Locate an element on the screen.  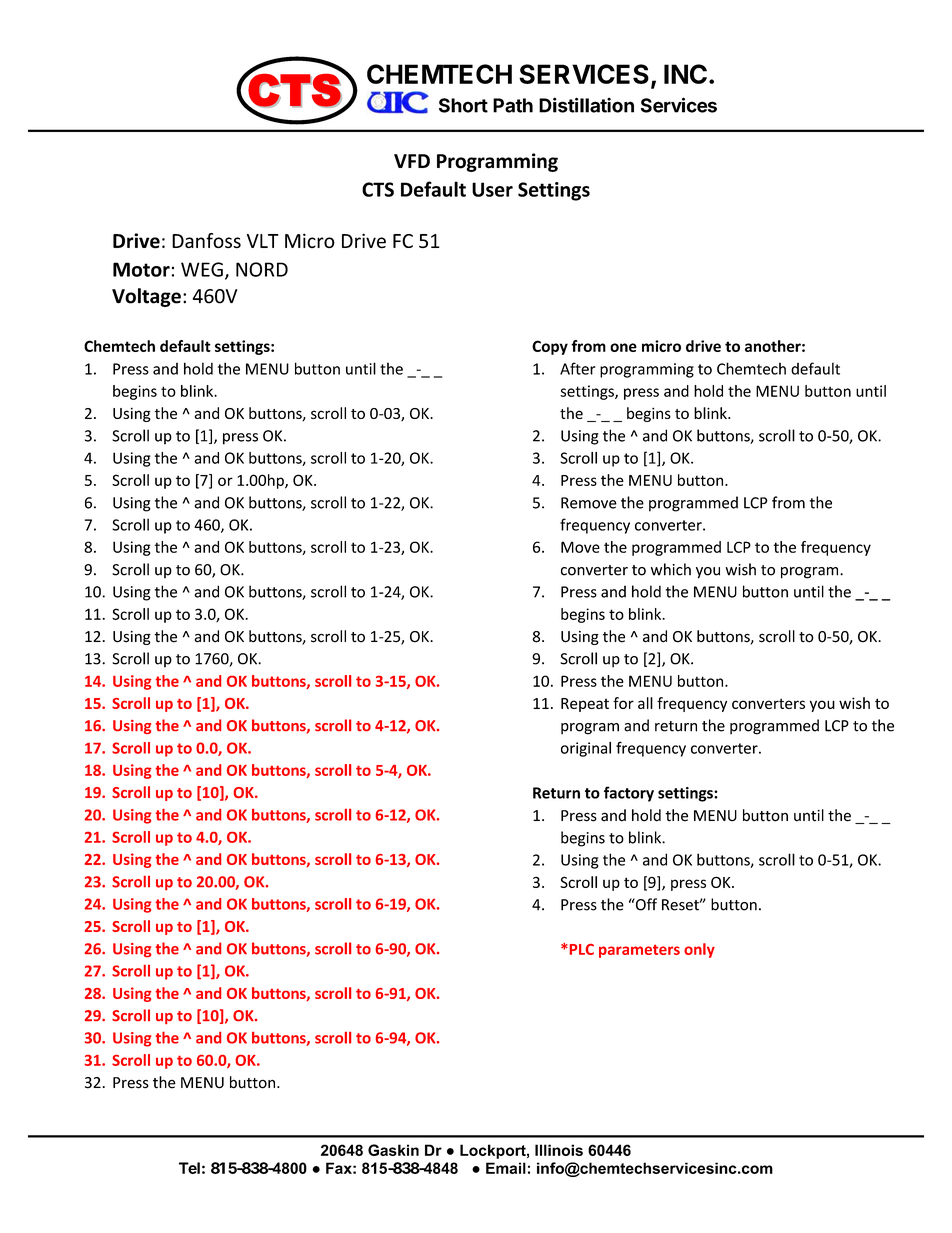
original is located at coordinates (586, 749).
